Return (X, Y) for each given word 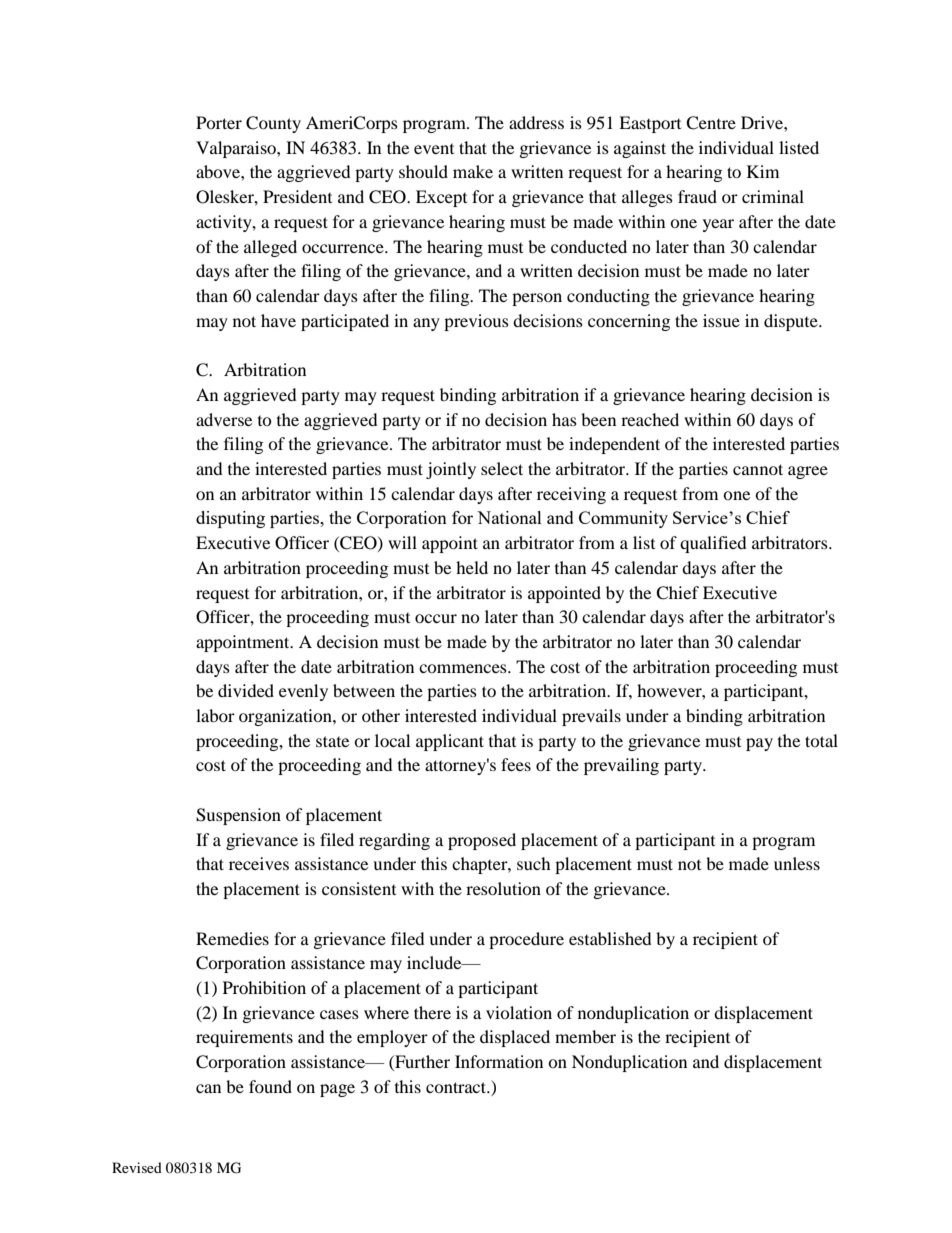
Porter (219, 122)
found (270, 1086)
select (502, 468)
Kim (763, 171)
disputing (230, 519)
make (473, 171)
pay (759, 744)
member (585, 1036)
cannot (758, 469)
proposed (482, 841)
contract (457, 1087)
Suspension (238, 816)
